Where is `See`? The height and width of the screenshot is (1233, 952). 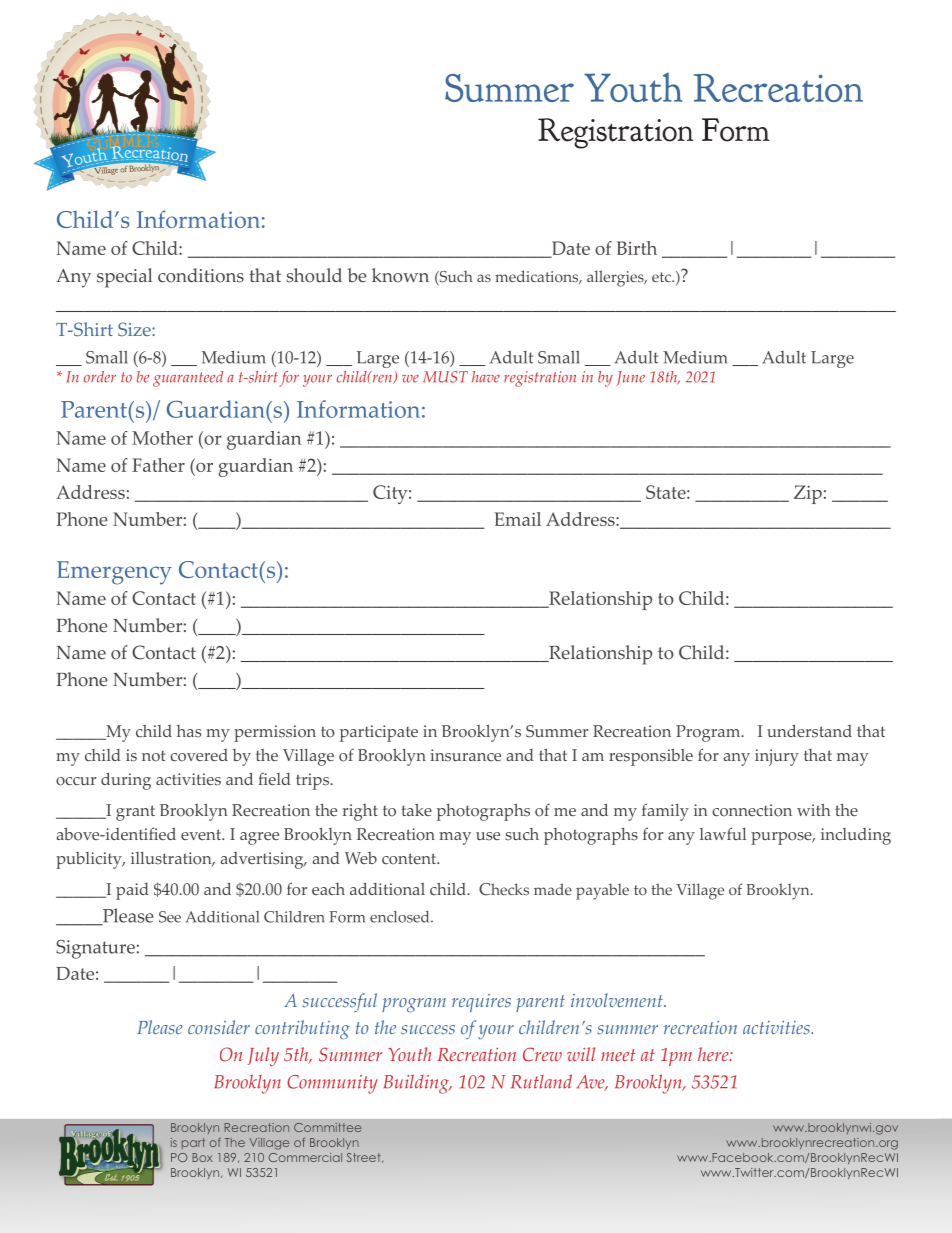
See is located at coordinates (170, 917).
